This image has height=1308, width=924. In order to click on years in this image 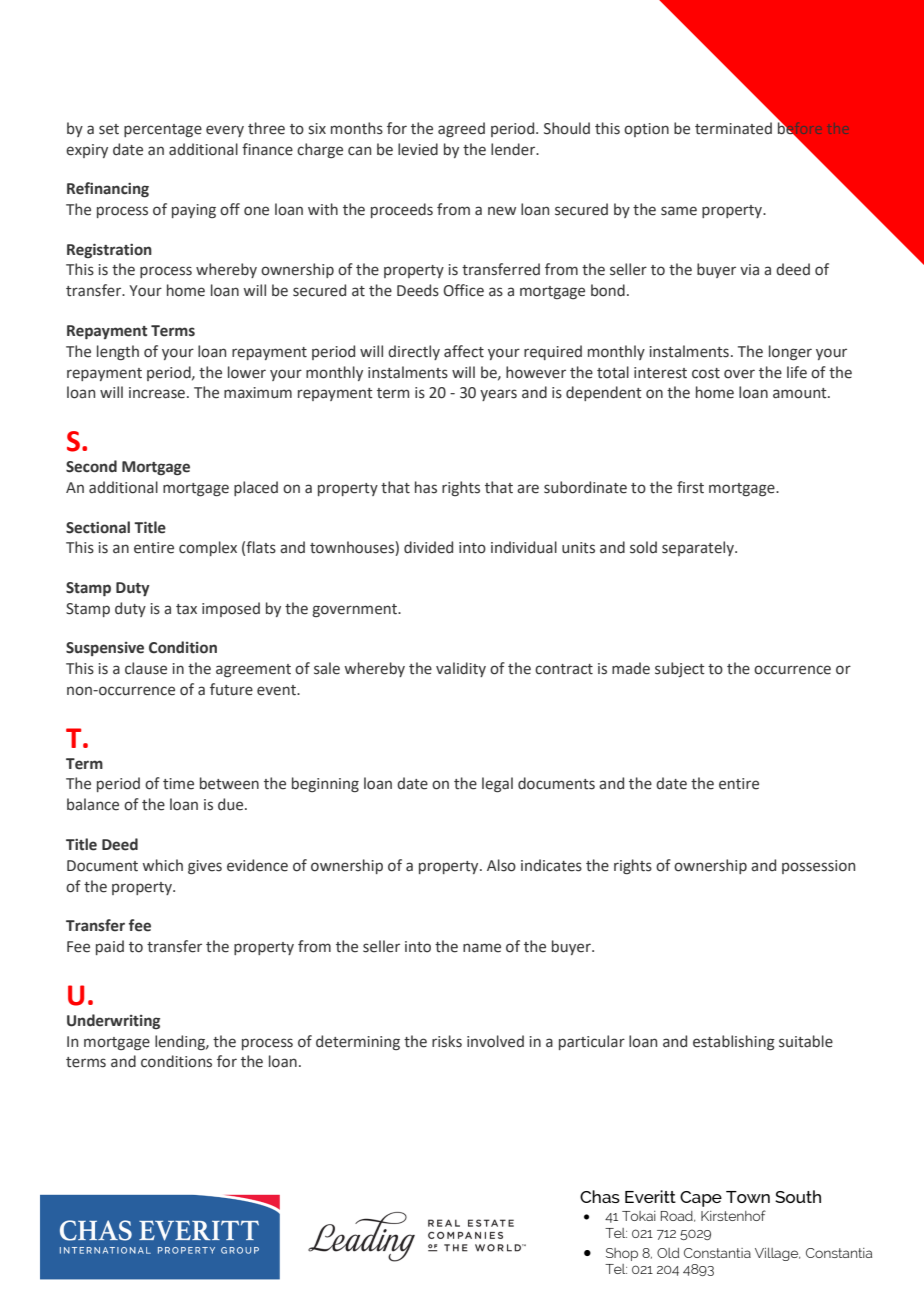, I will do `click(498, 395)`.
